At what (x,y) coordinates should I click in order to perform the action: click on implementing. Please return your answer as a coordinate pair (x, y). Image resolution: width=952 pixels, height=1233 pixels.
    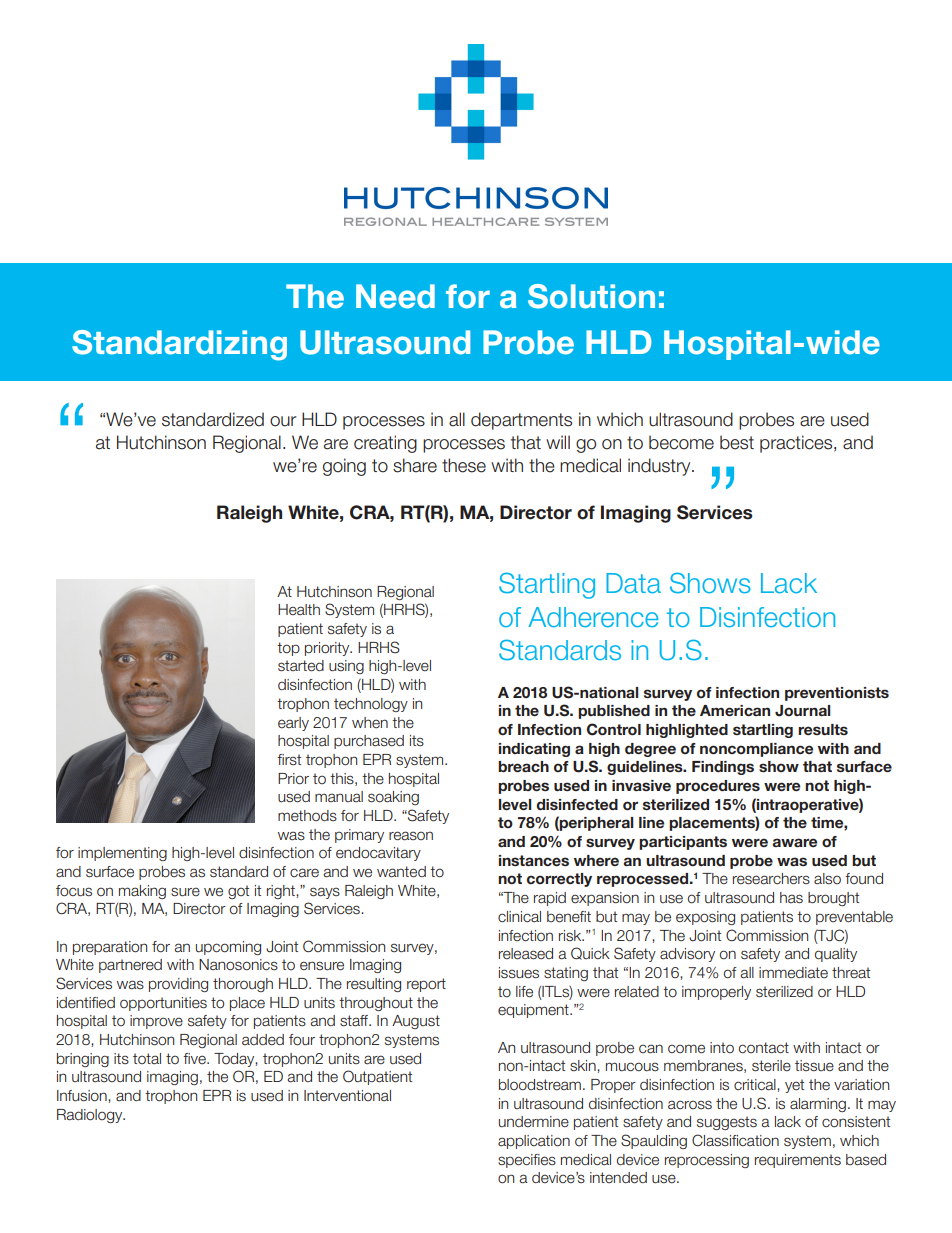
    Looking at the image, I should click on (122, 854).
